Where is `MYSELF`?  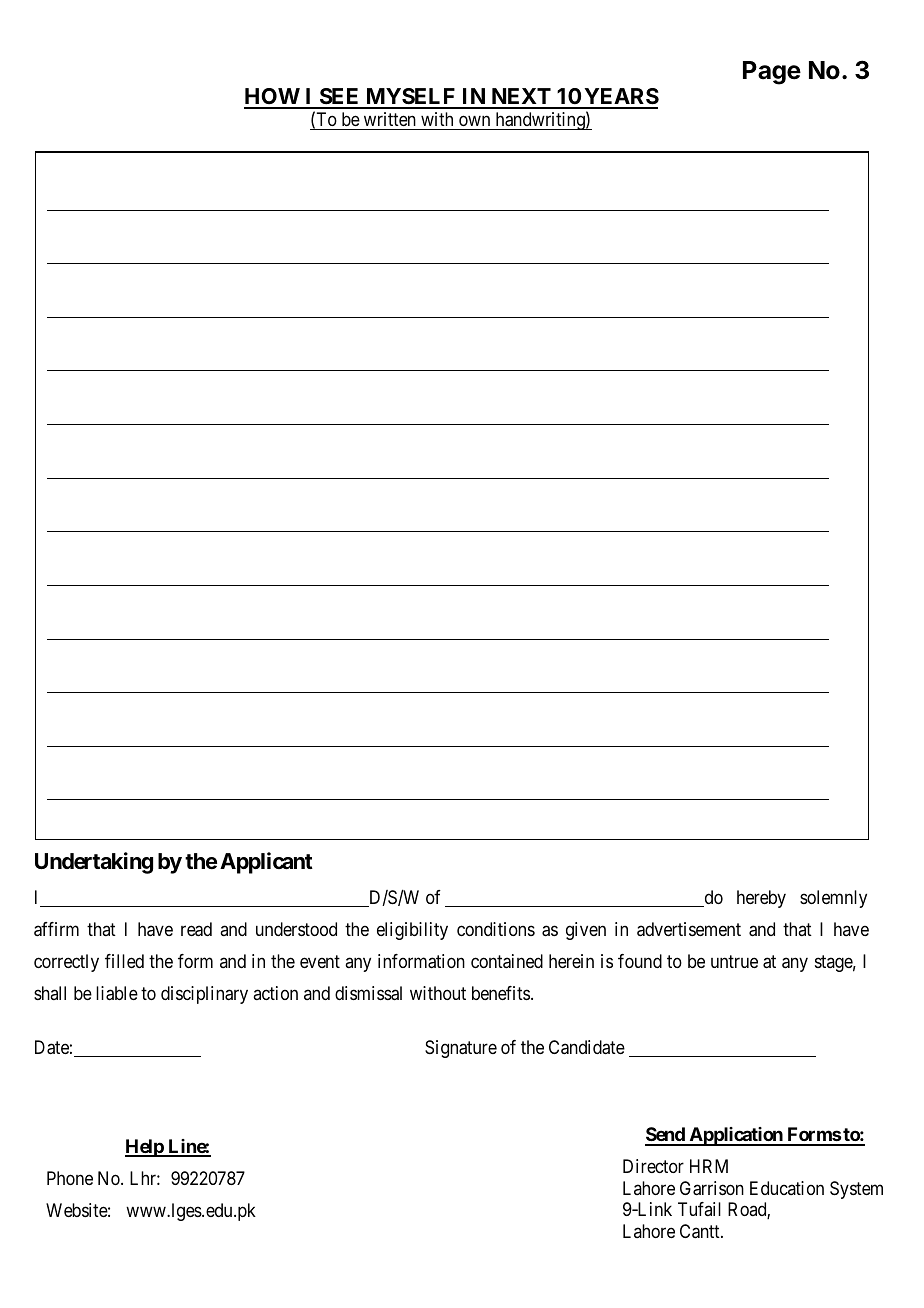
MYSELF is located at coordinates (410, 98).
